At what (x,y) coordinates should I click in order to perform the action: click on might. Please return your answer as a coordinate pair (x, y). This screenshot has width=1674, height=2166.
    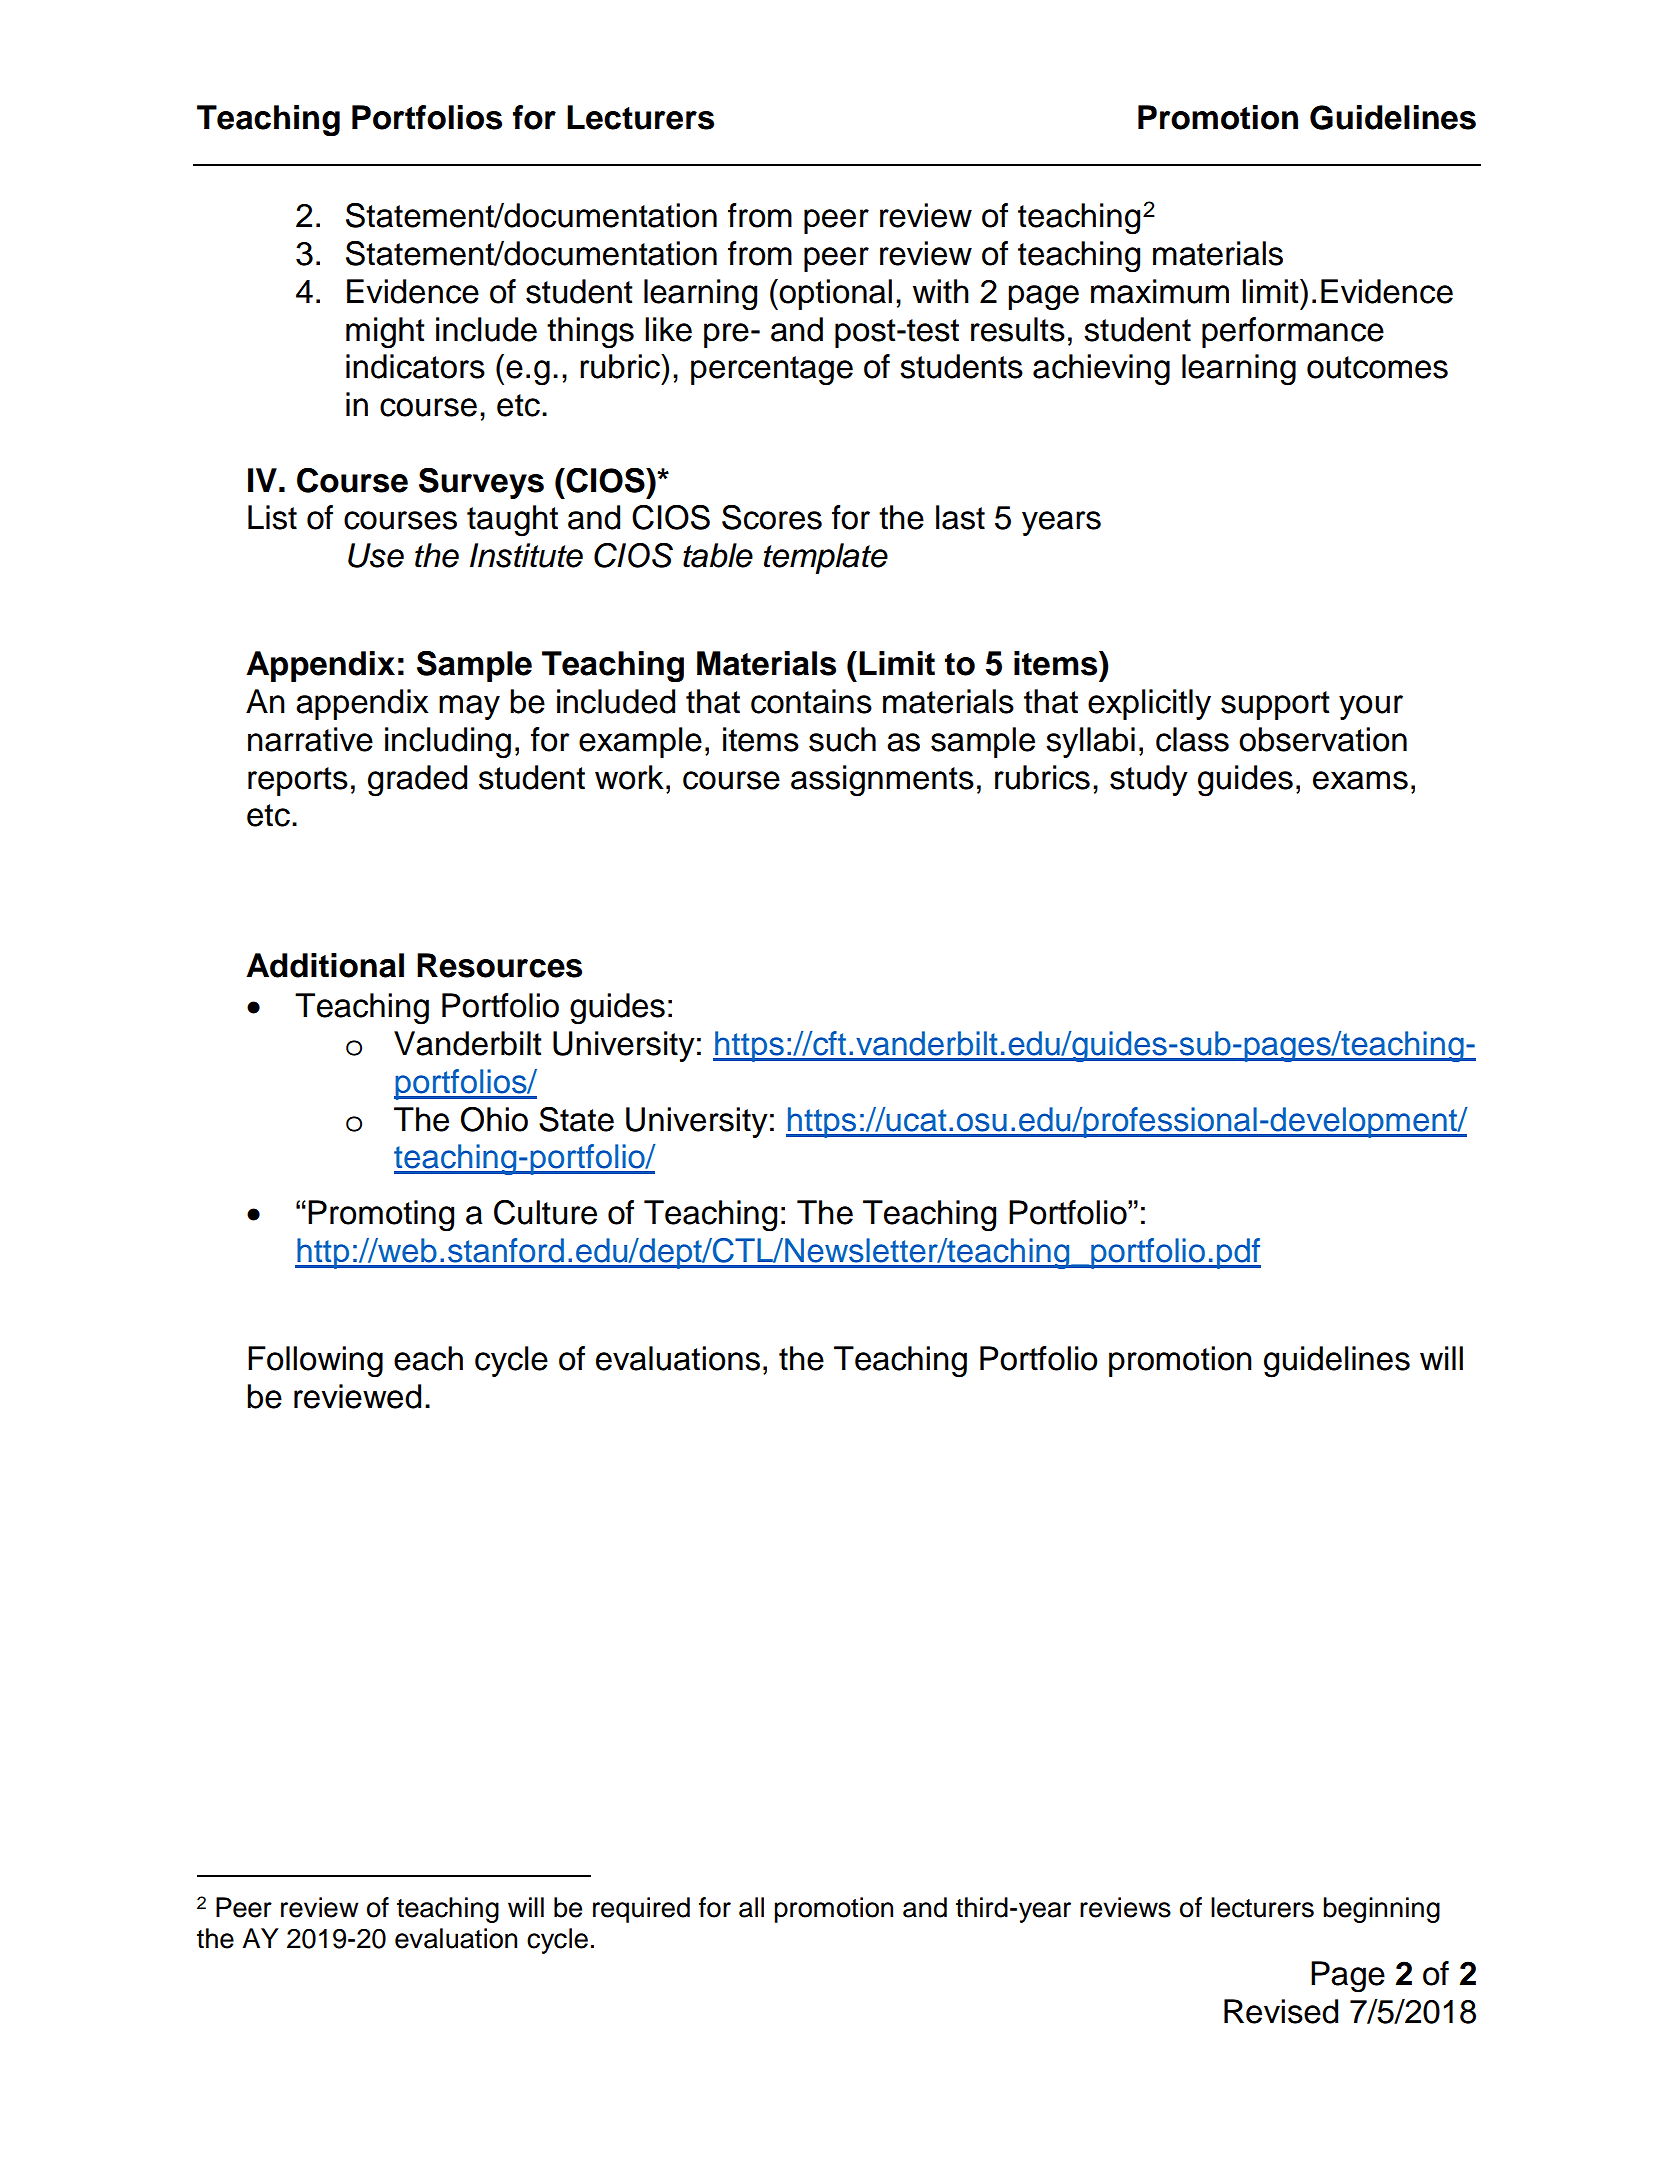
    Looking at the image, I should click on (385, 333).
